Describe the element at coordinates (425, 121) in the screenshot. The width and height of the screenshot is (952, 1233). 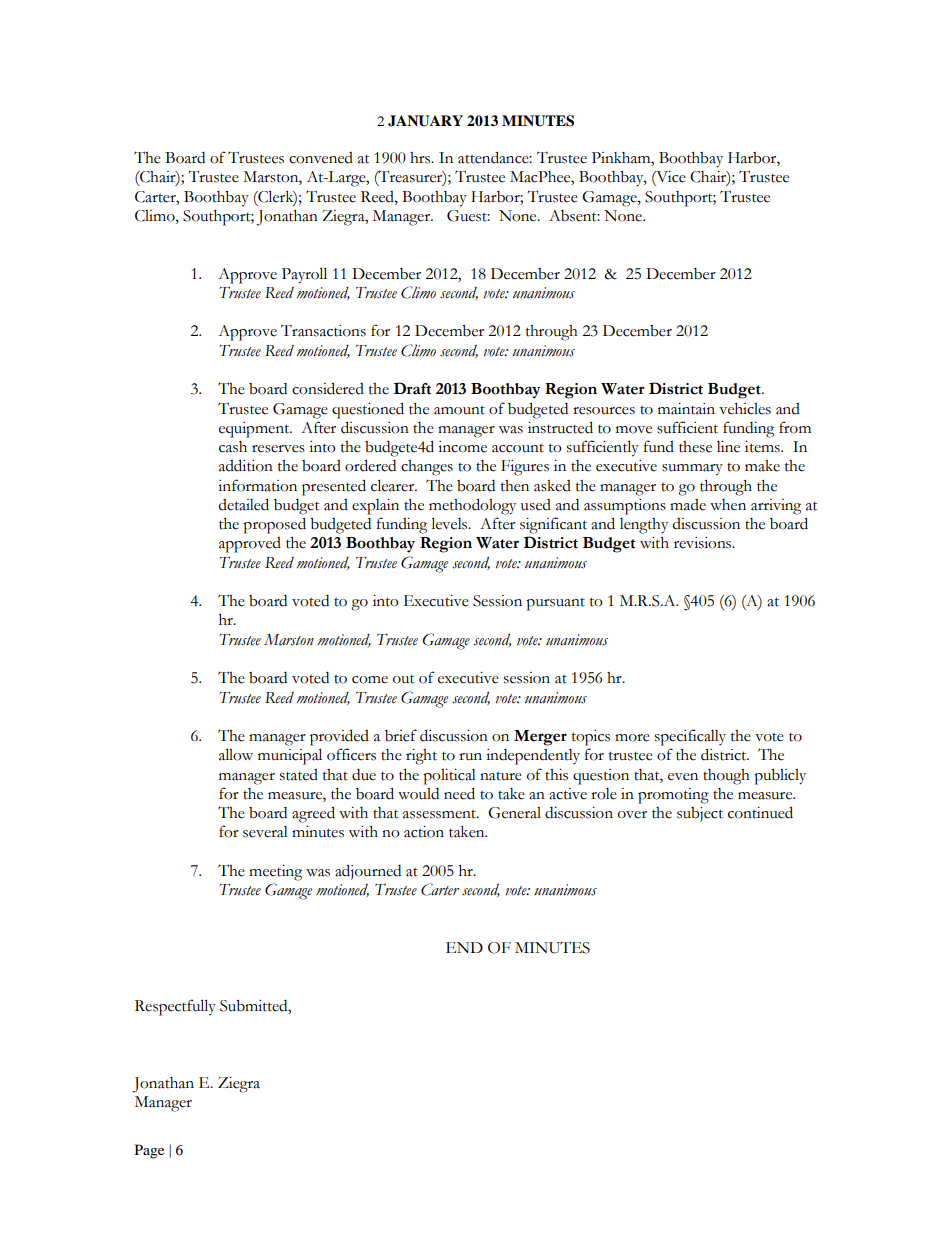
I see `JANUARY` at that location.
